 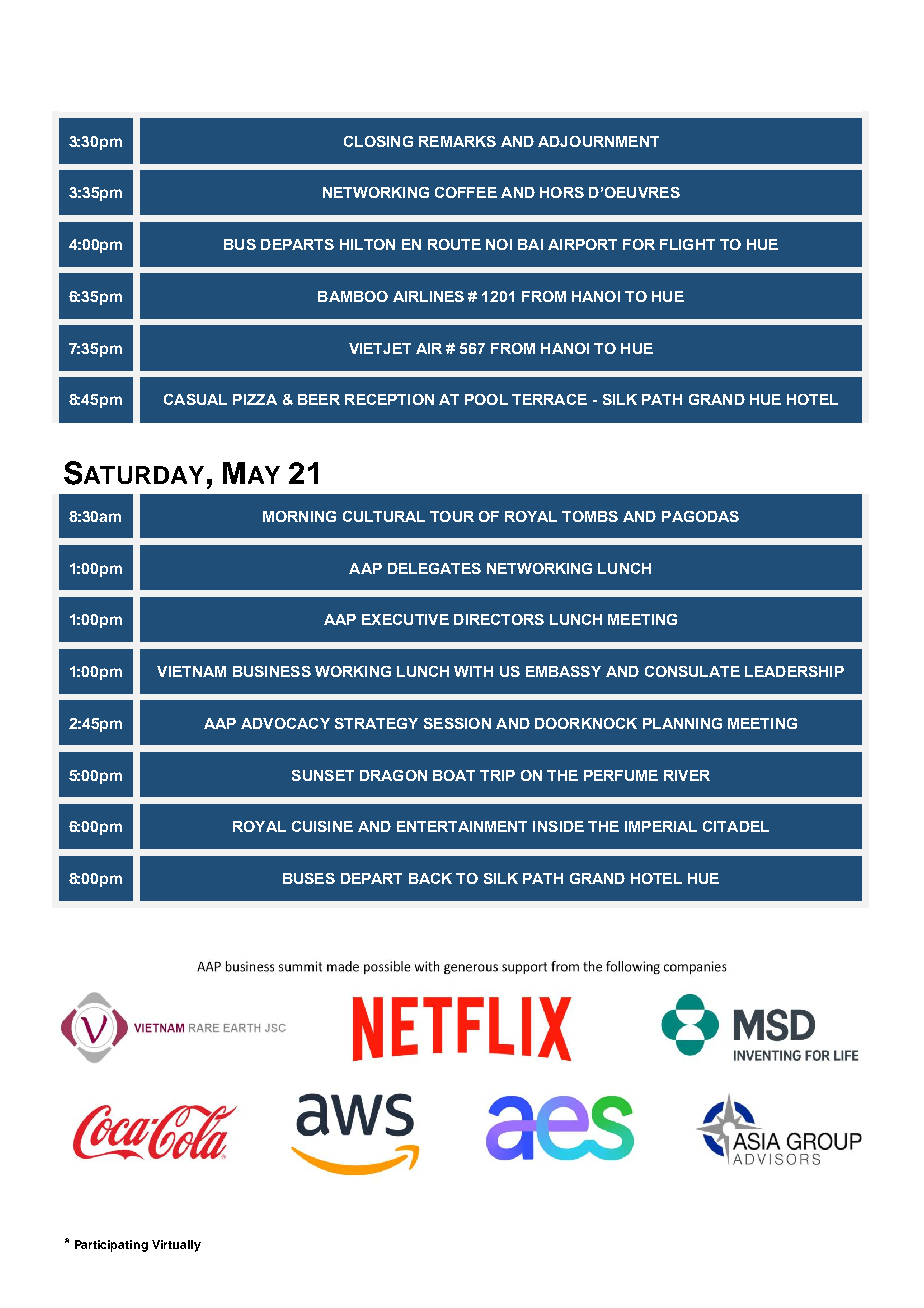 I want to click on Virtually, so click(x=176, y=1246).
